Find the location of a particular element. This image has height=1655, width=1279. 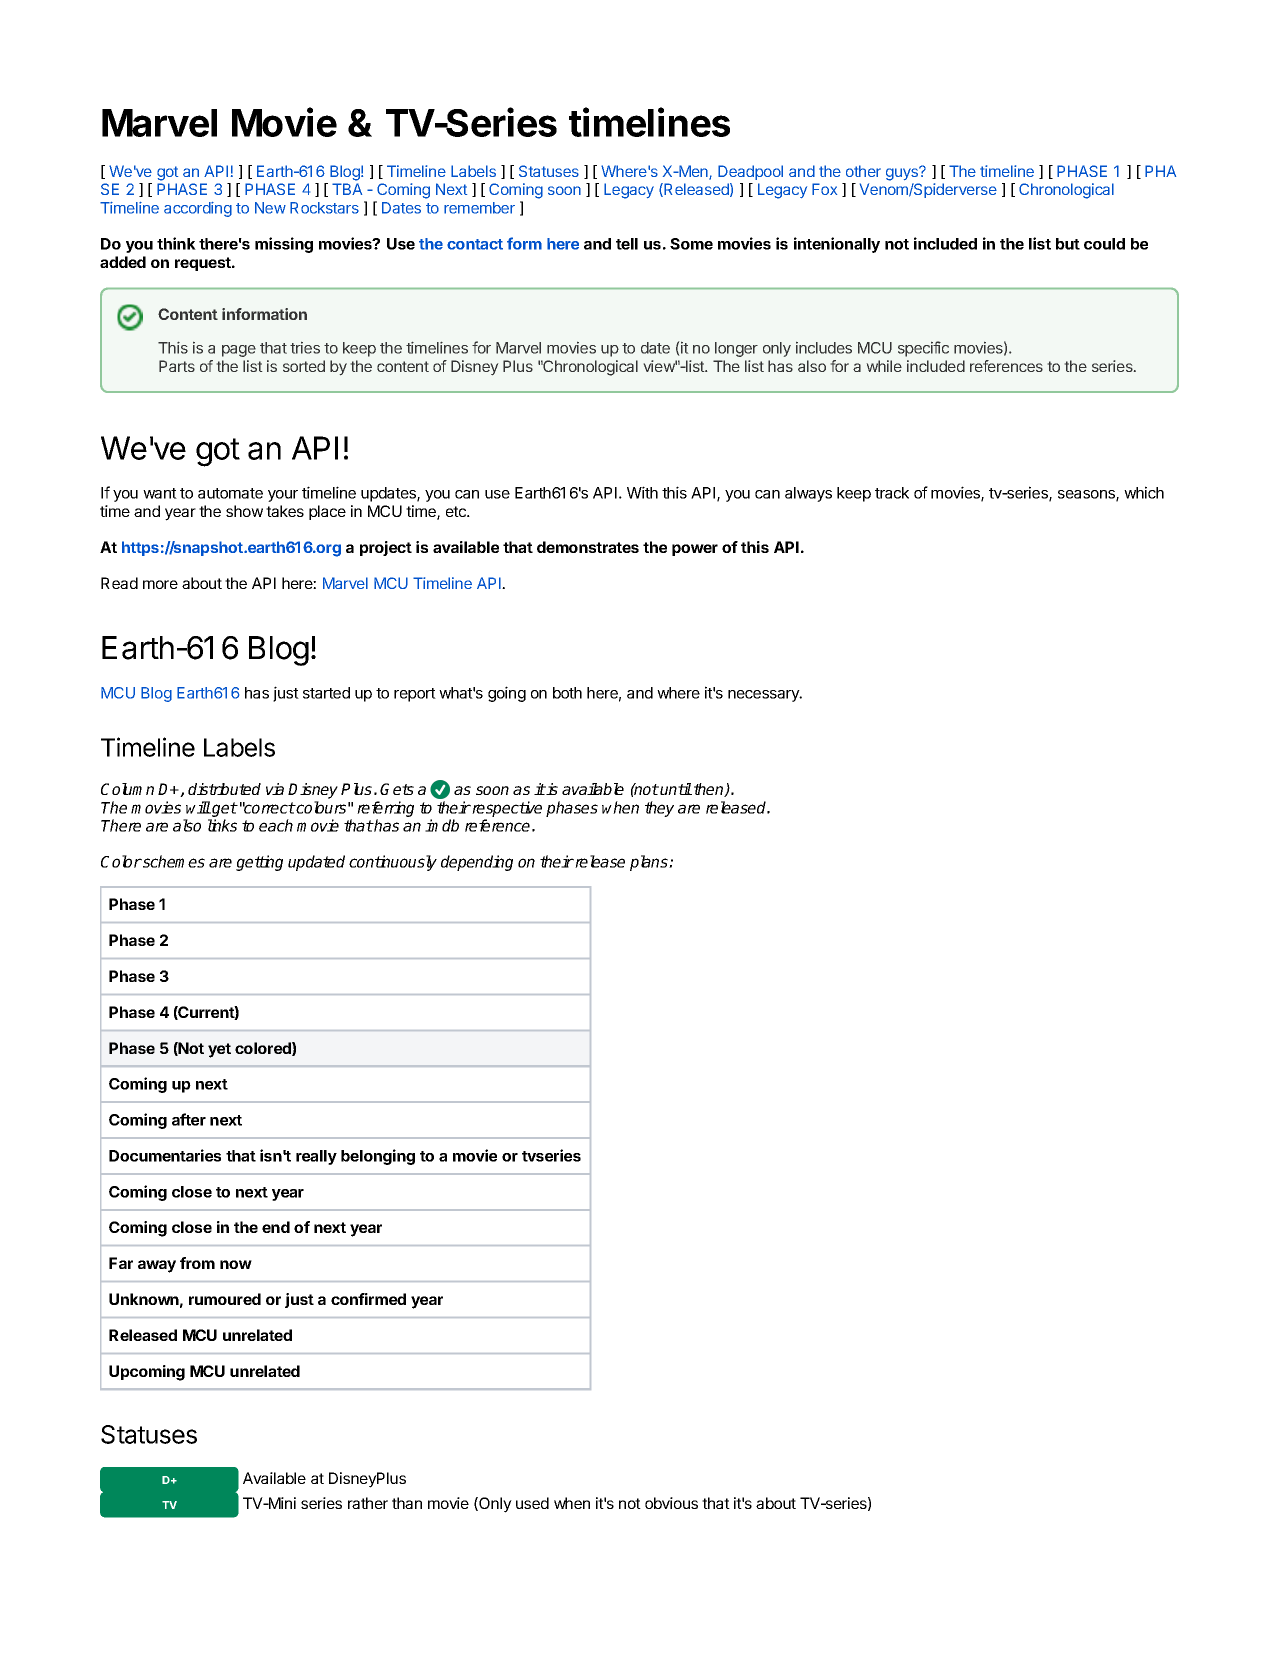

New is located at coordinates (270, 208).
